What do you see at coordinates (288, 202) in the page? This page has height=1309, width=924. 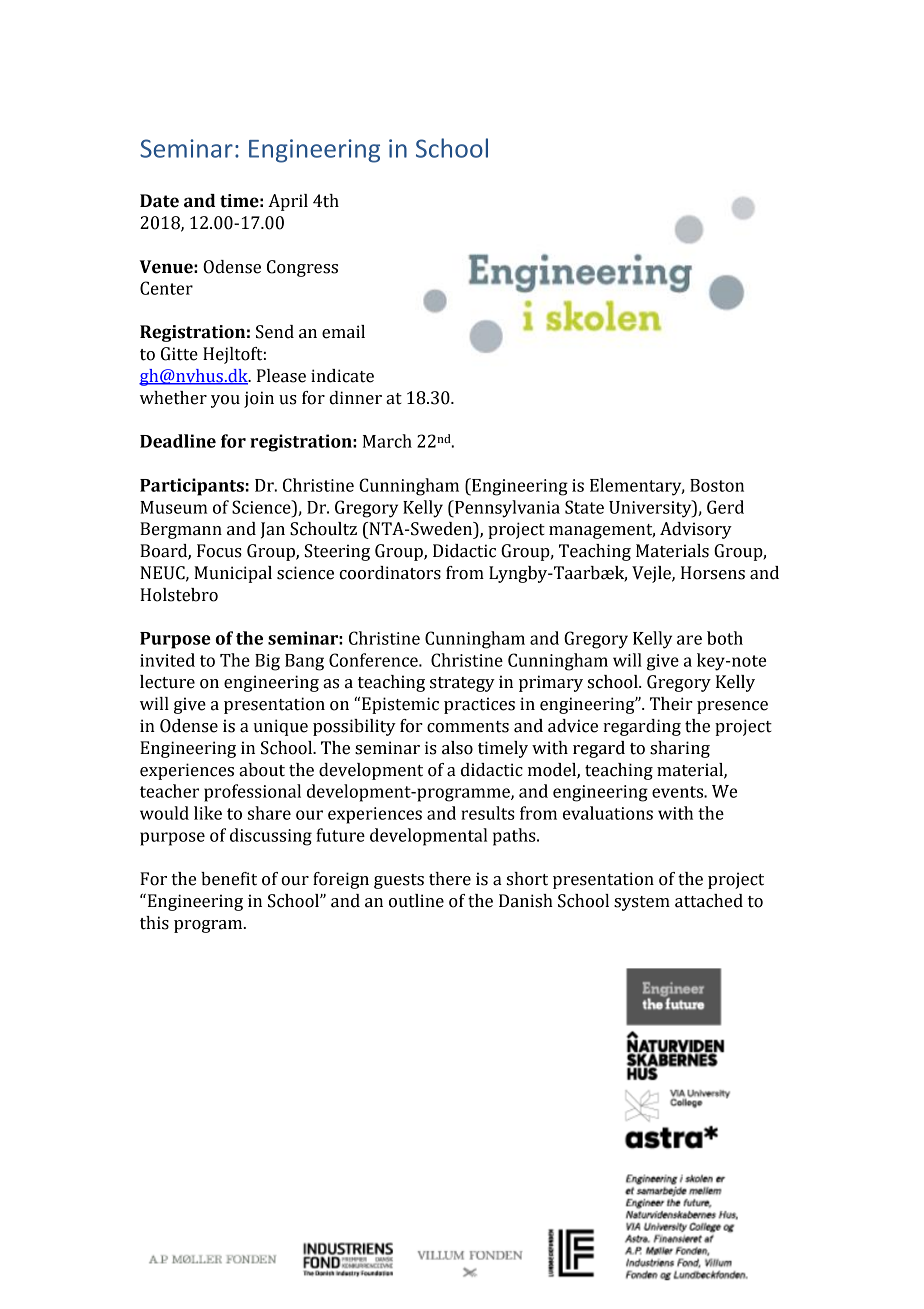 I see `April` at bounding box center [288, 202].
